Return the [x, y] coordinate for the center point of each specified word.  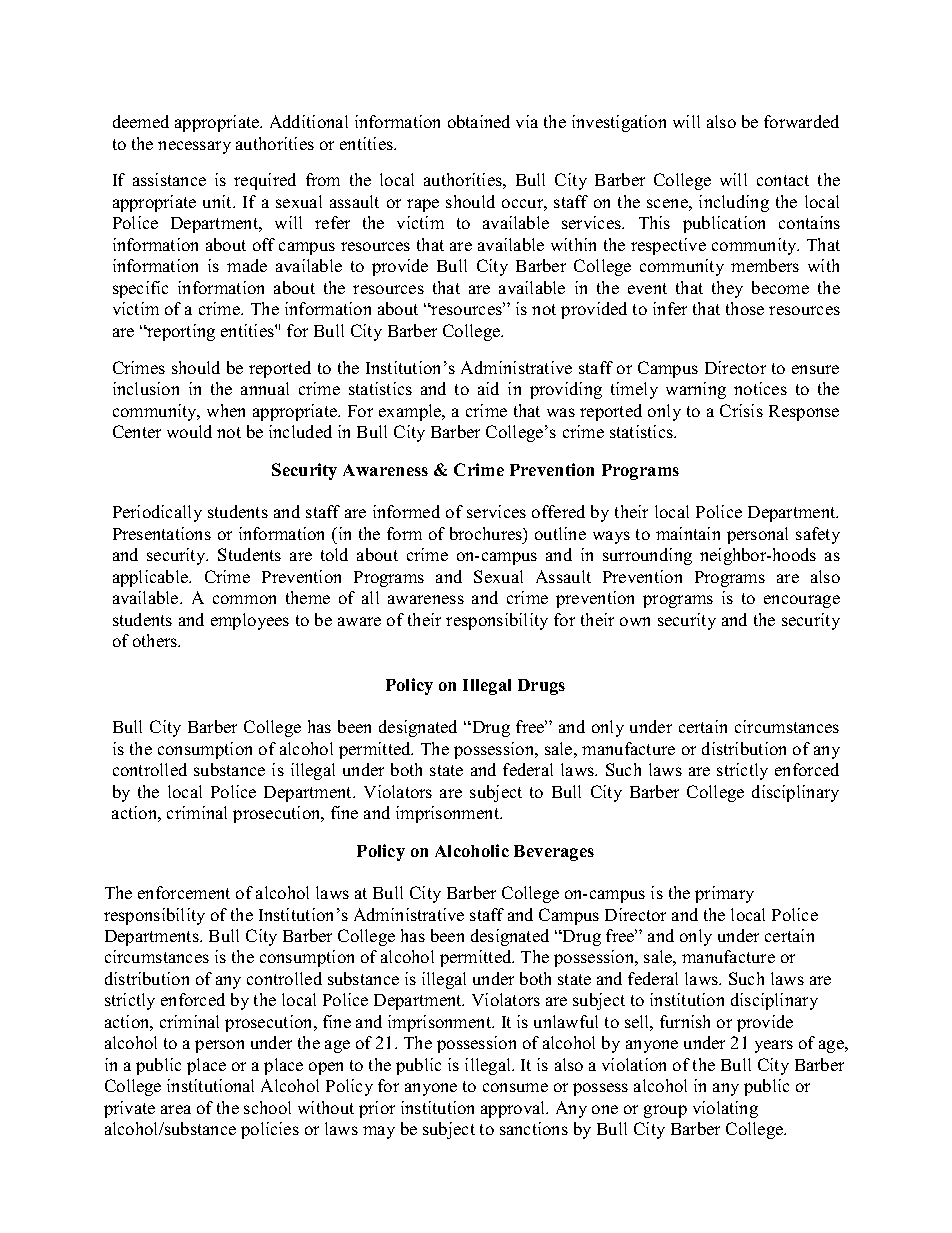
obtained [479, 121]
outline [560, 533]
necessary [194, 147]
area [176, 1109]
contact [783, 180]
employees [250, 621]
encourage [802, 601]
